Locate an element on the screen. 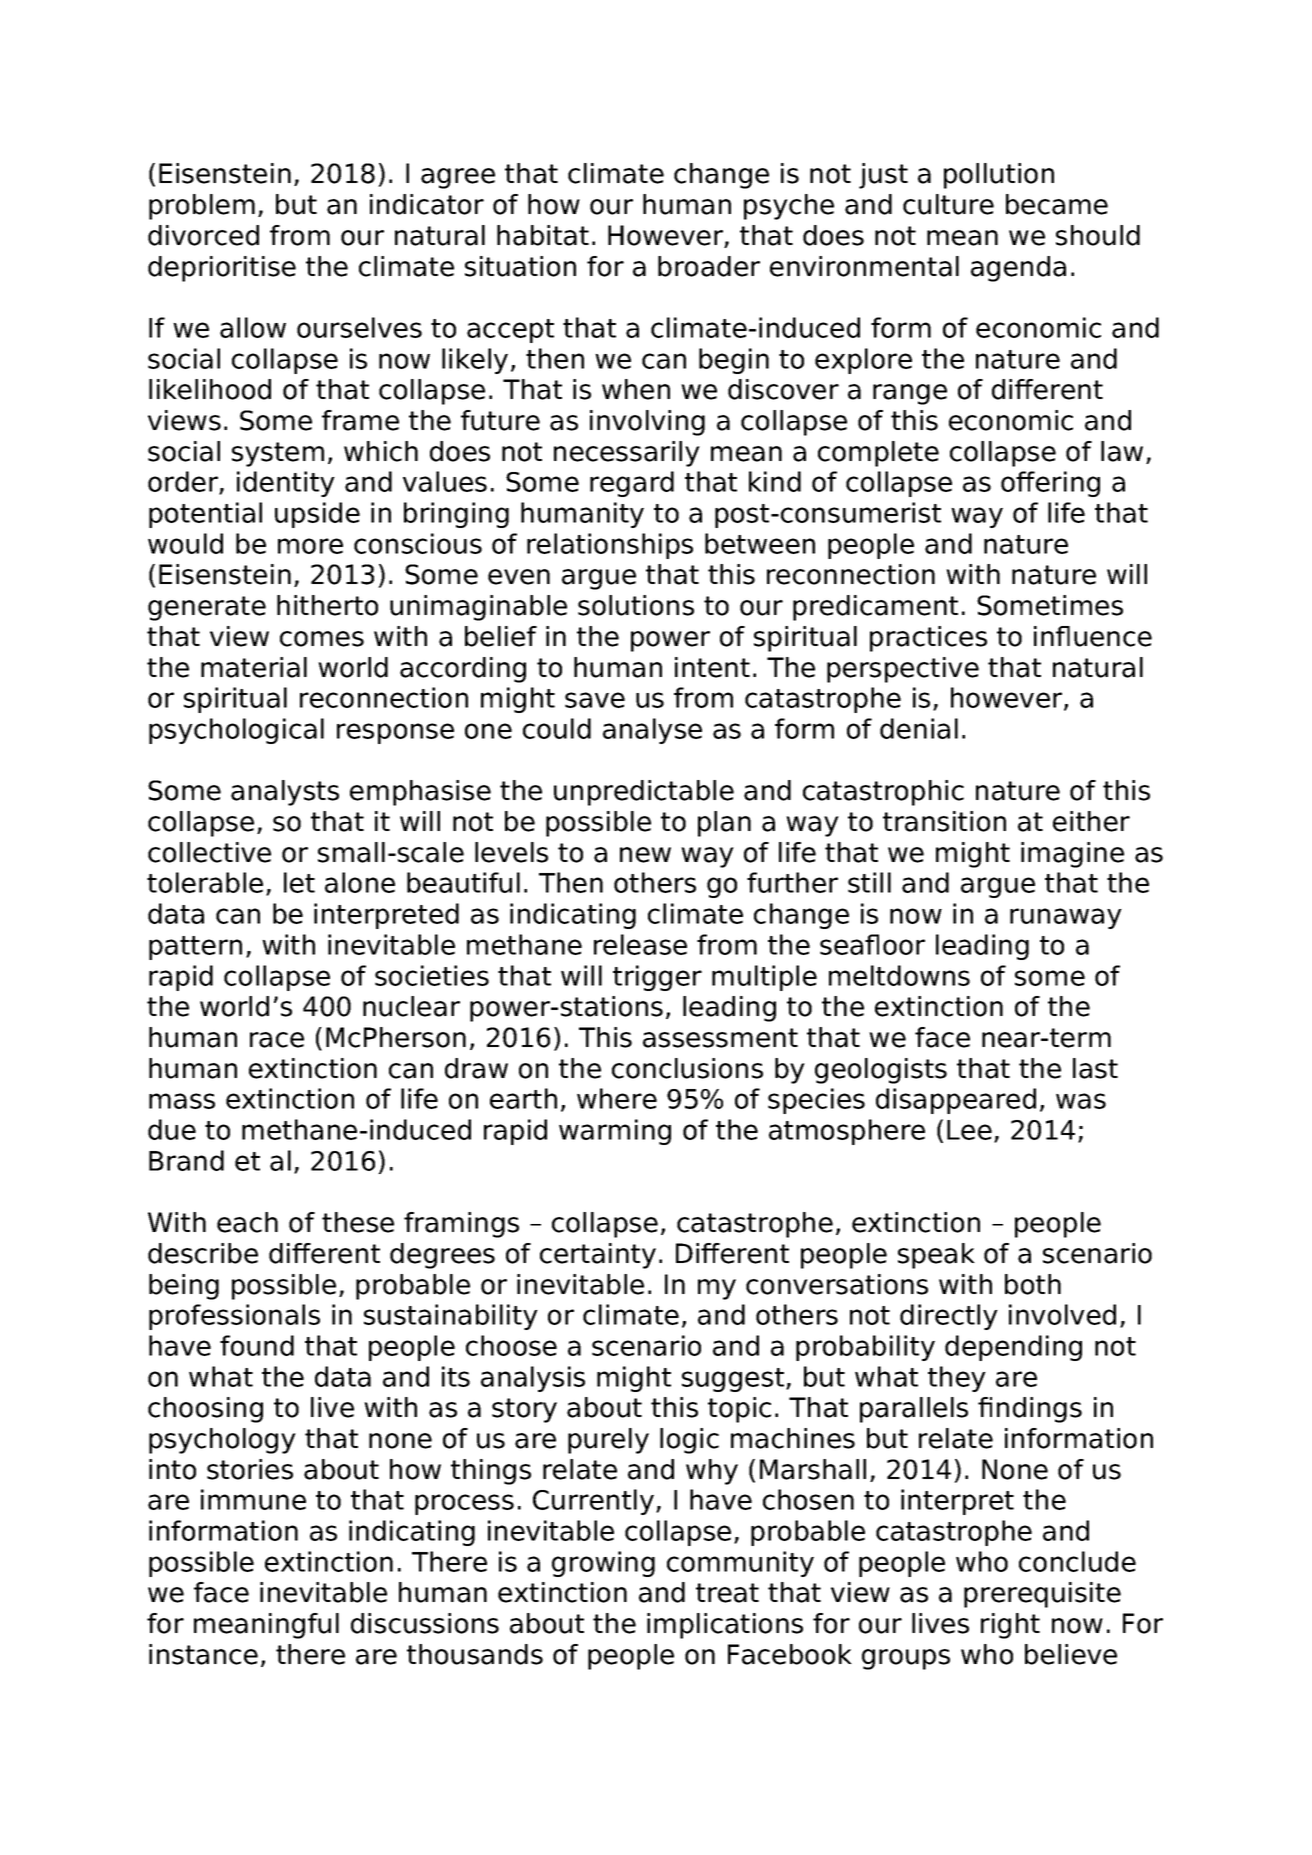  runaway is located at coordinates (1066, 918).
